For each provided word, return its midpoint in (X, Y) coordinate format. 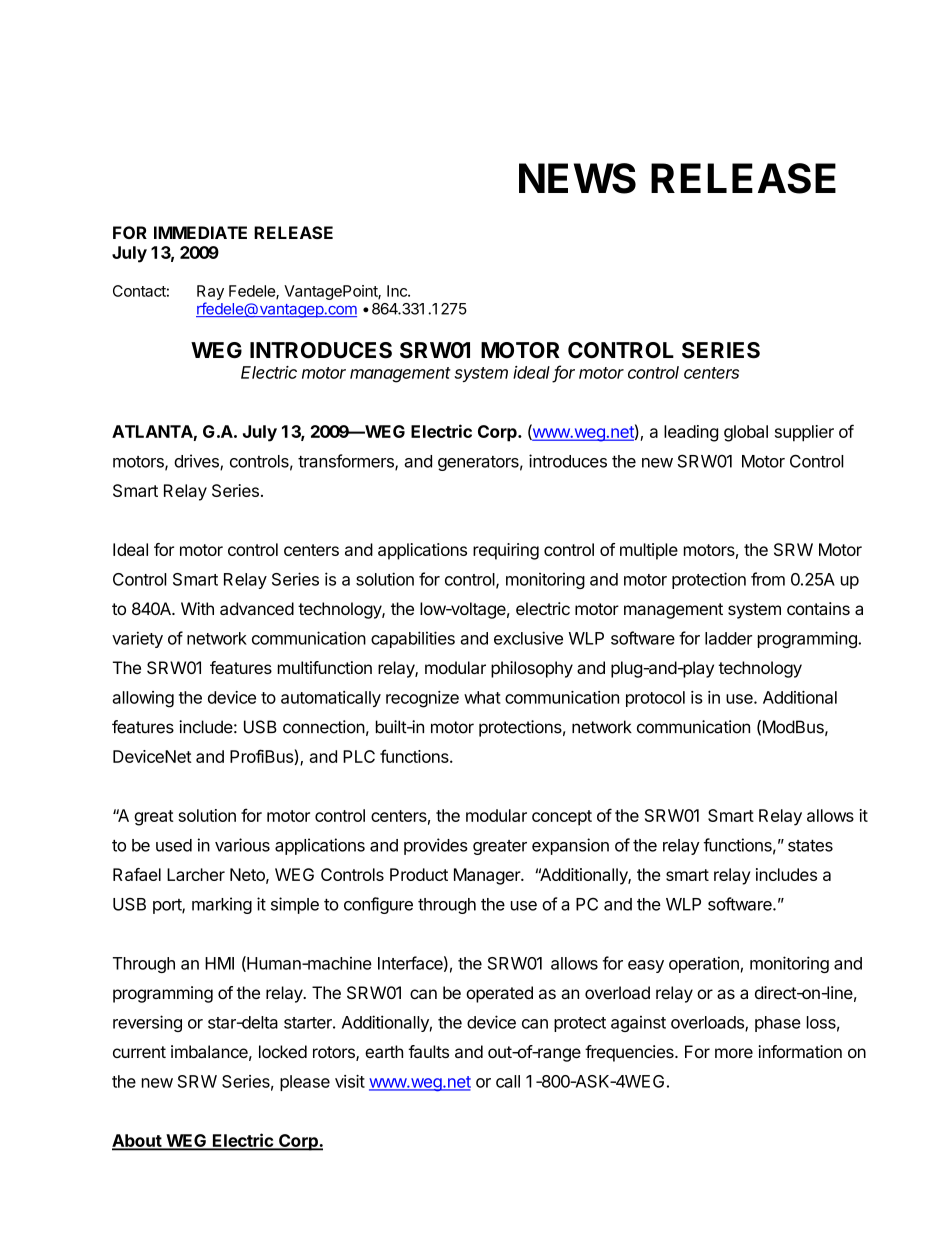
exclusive (528, 638)
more (734, 1053)
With (197, 608)
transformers (347, 462)
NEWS (577, 178)
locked (283, 1051)
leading (691, 433)
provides (436, 846)
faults (428, 1051)
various (242, 845)
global (746, 433)
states (810, 846)
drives (197, 462)
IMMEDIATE (200, 232)
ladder (728, 638)
